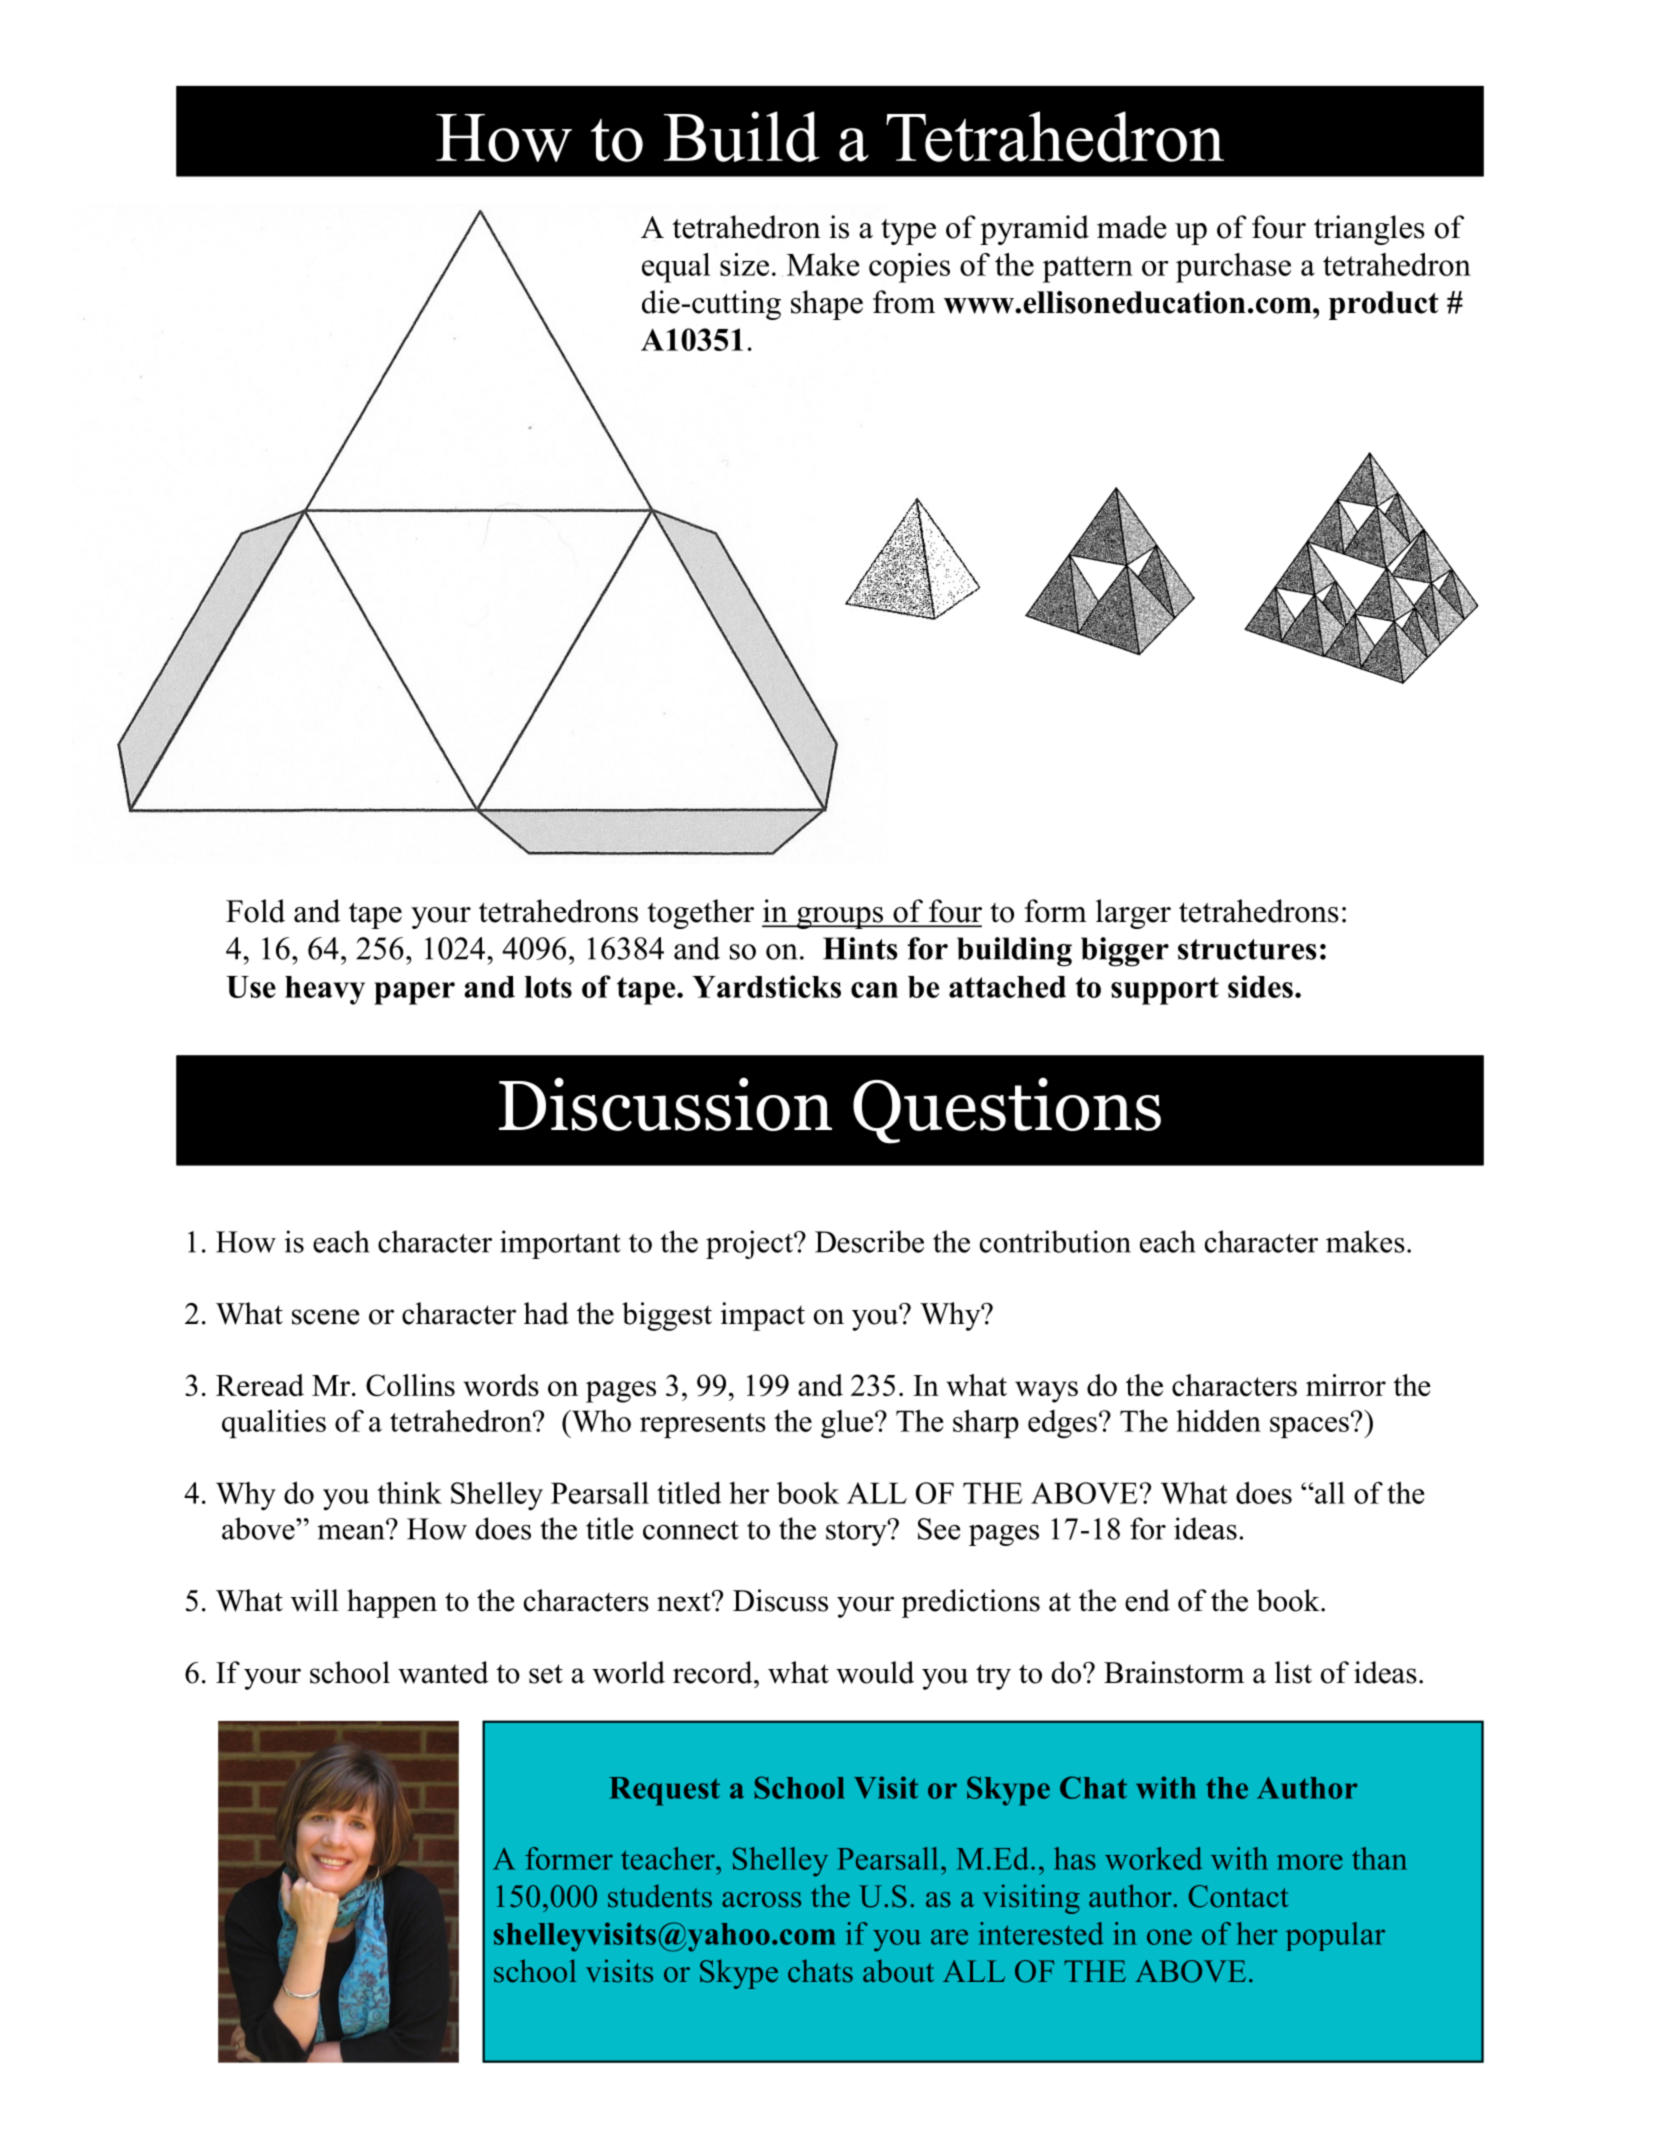 The height and width of the screenshot is (2149, 1660). Describe the element at coordinates (1247, 949) in the screenshot. I see `structures` at that location.
